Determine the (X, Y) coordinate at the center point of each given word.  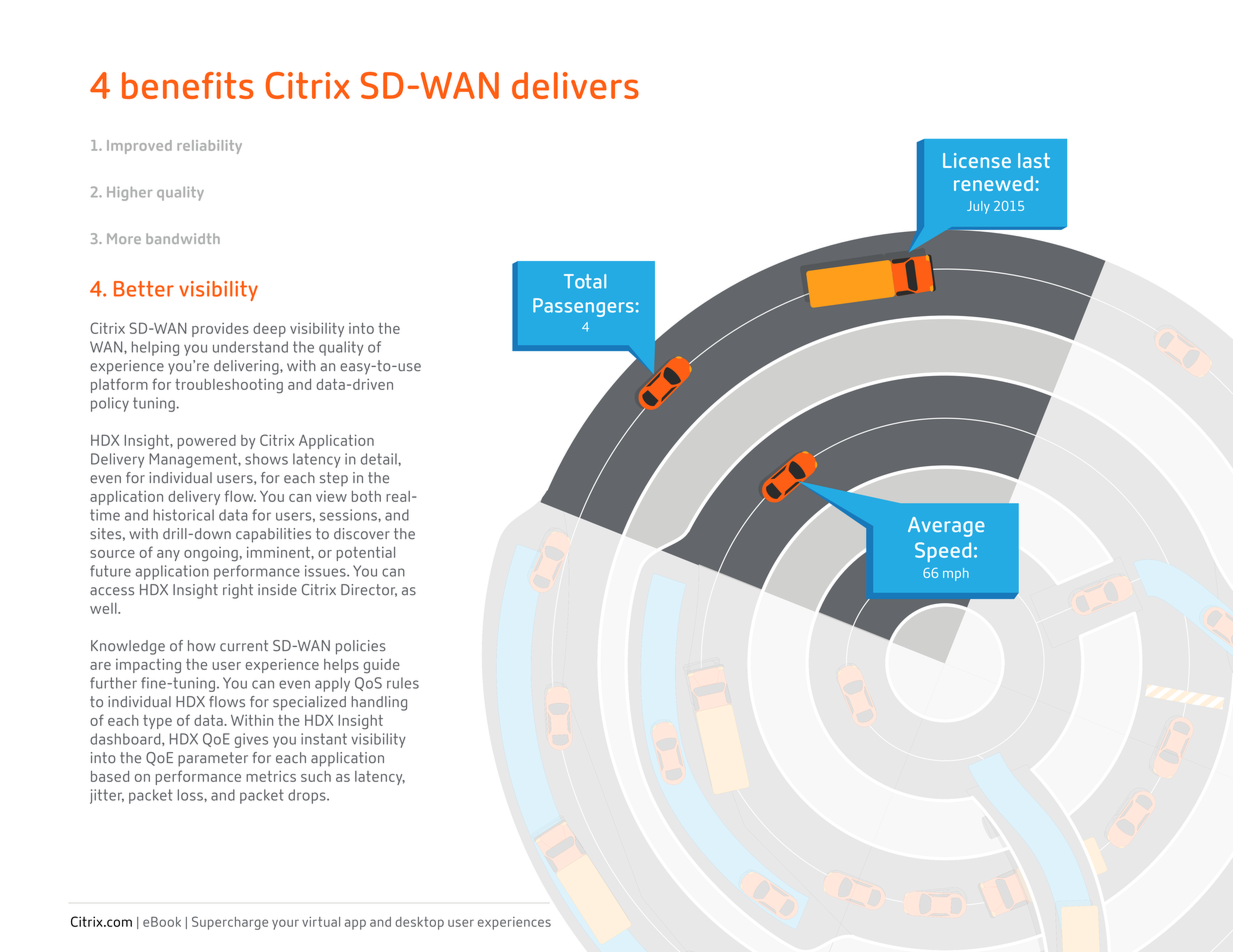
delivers (575, 85)
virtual (321, 922)
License (977, 160)
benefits (188, 85)
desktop (419, 923)
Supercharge (230, 923)
